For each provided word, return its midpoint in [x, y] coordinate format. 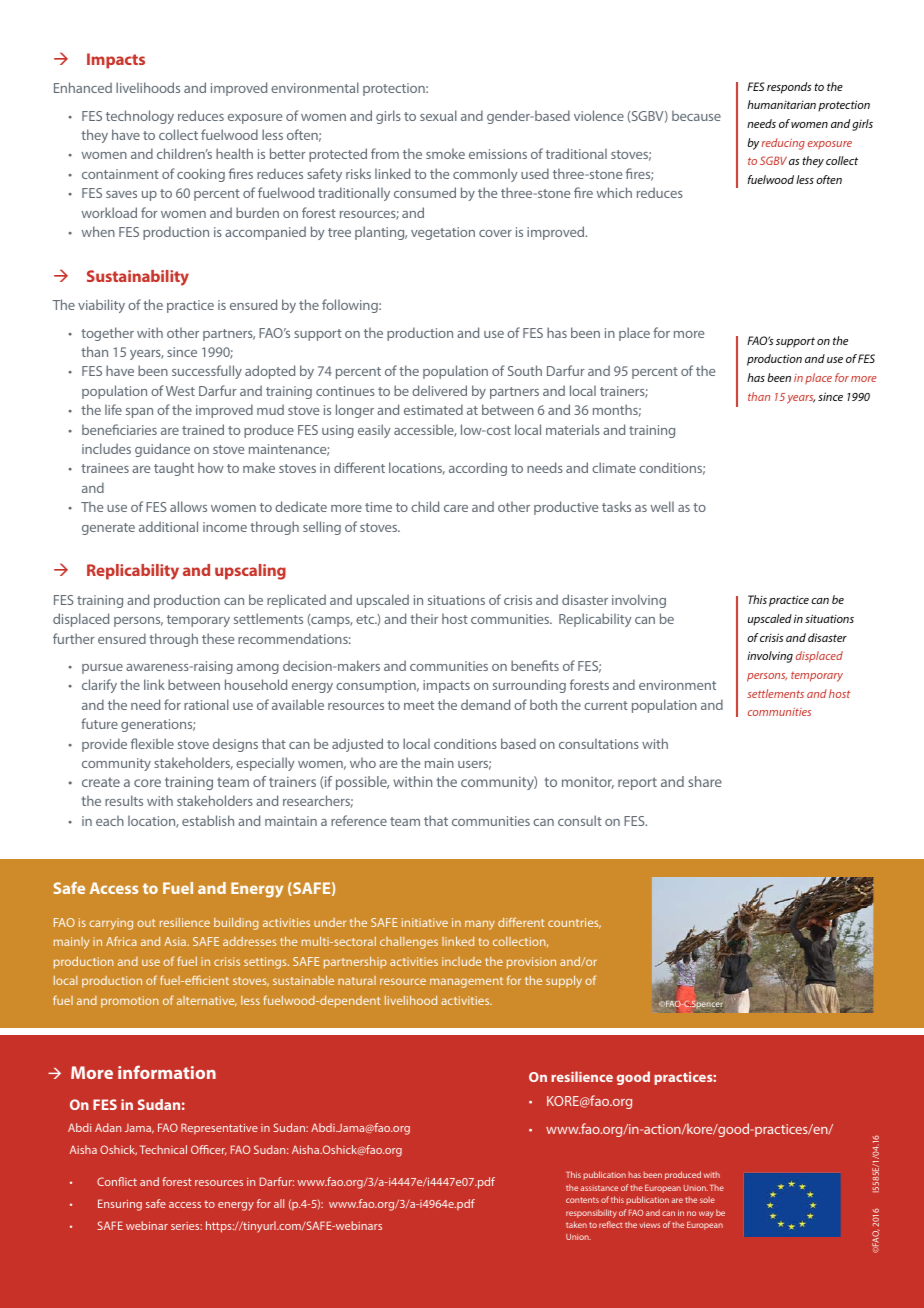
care [456, 508]
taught [174, 469]
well [662, 506]
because [696, 115]
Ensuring [120, 1205]
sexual [438, 115]
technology [140, 117]
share [705, 781]
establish [208, 820]
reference [359, 820]
